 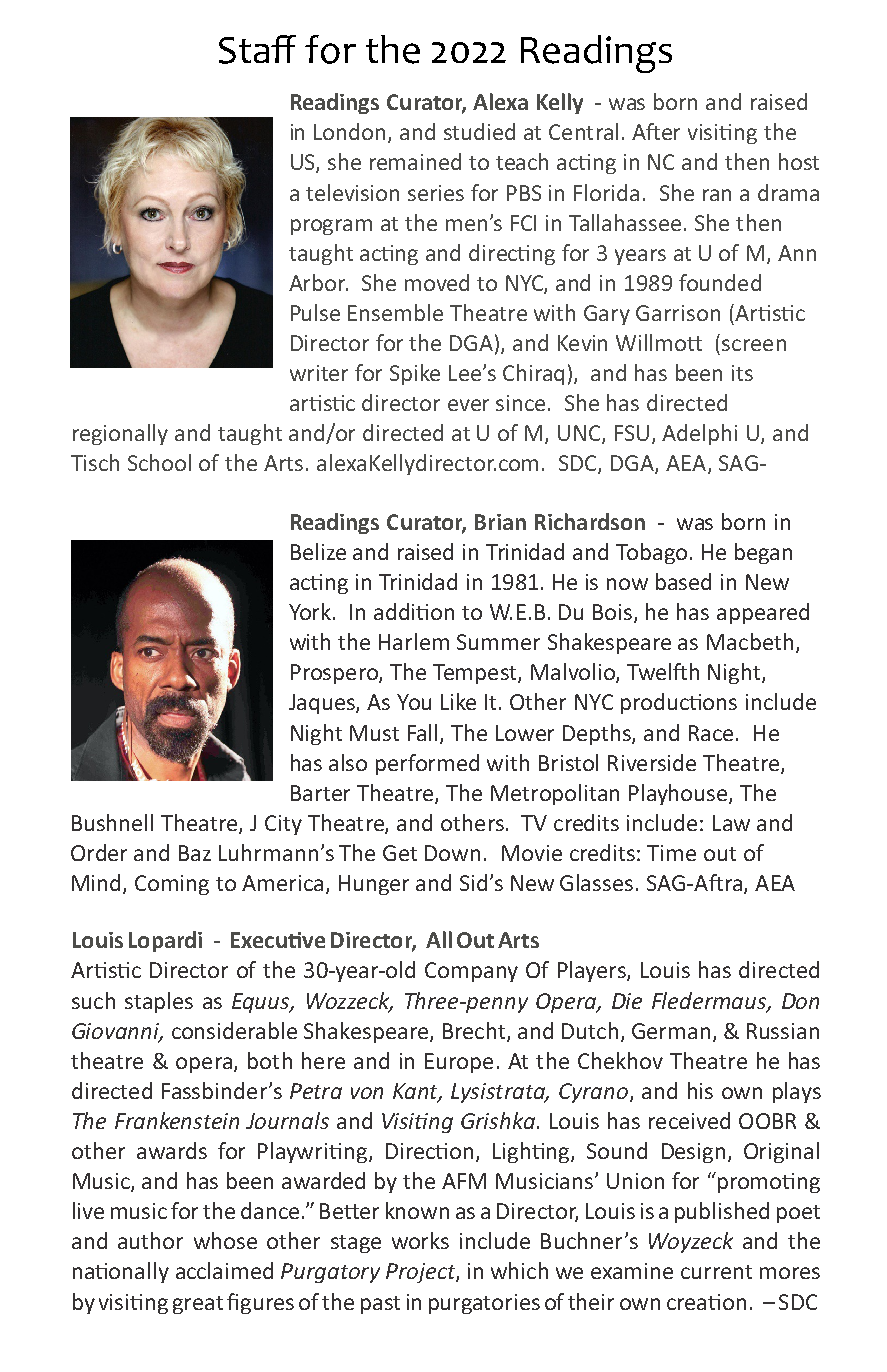 What do you see at coordinates (159, 462) in the screenshot?
I see `School` at bounding box center [159, 462].
